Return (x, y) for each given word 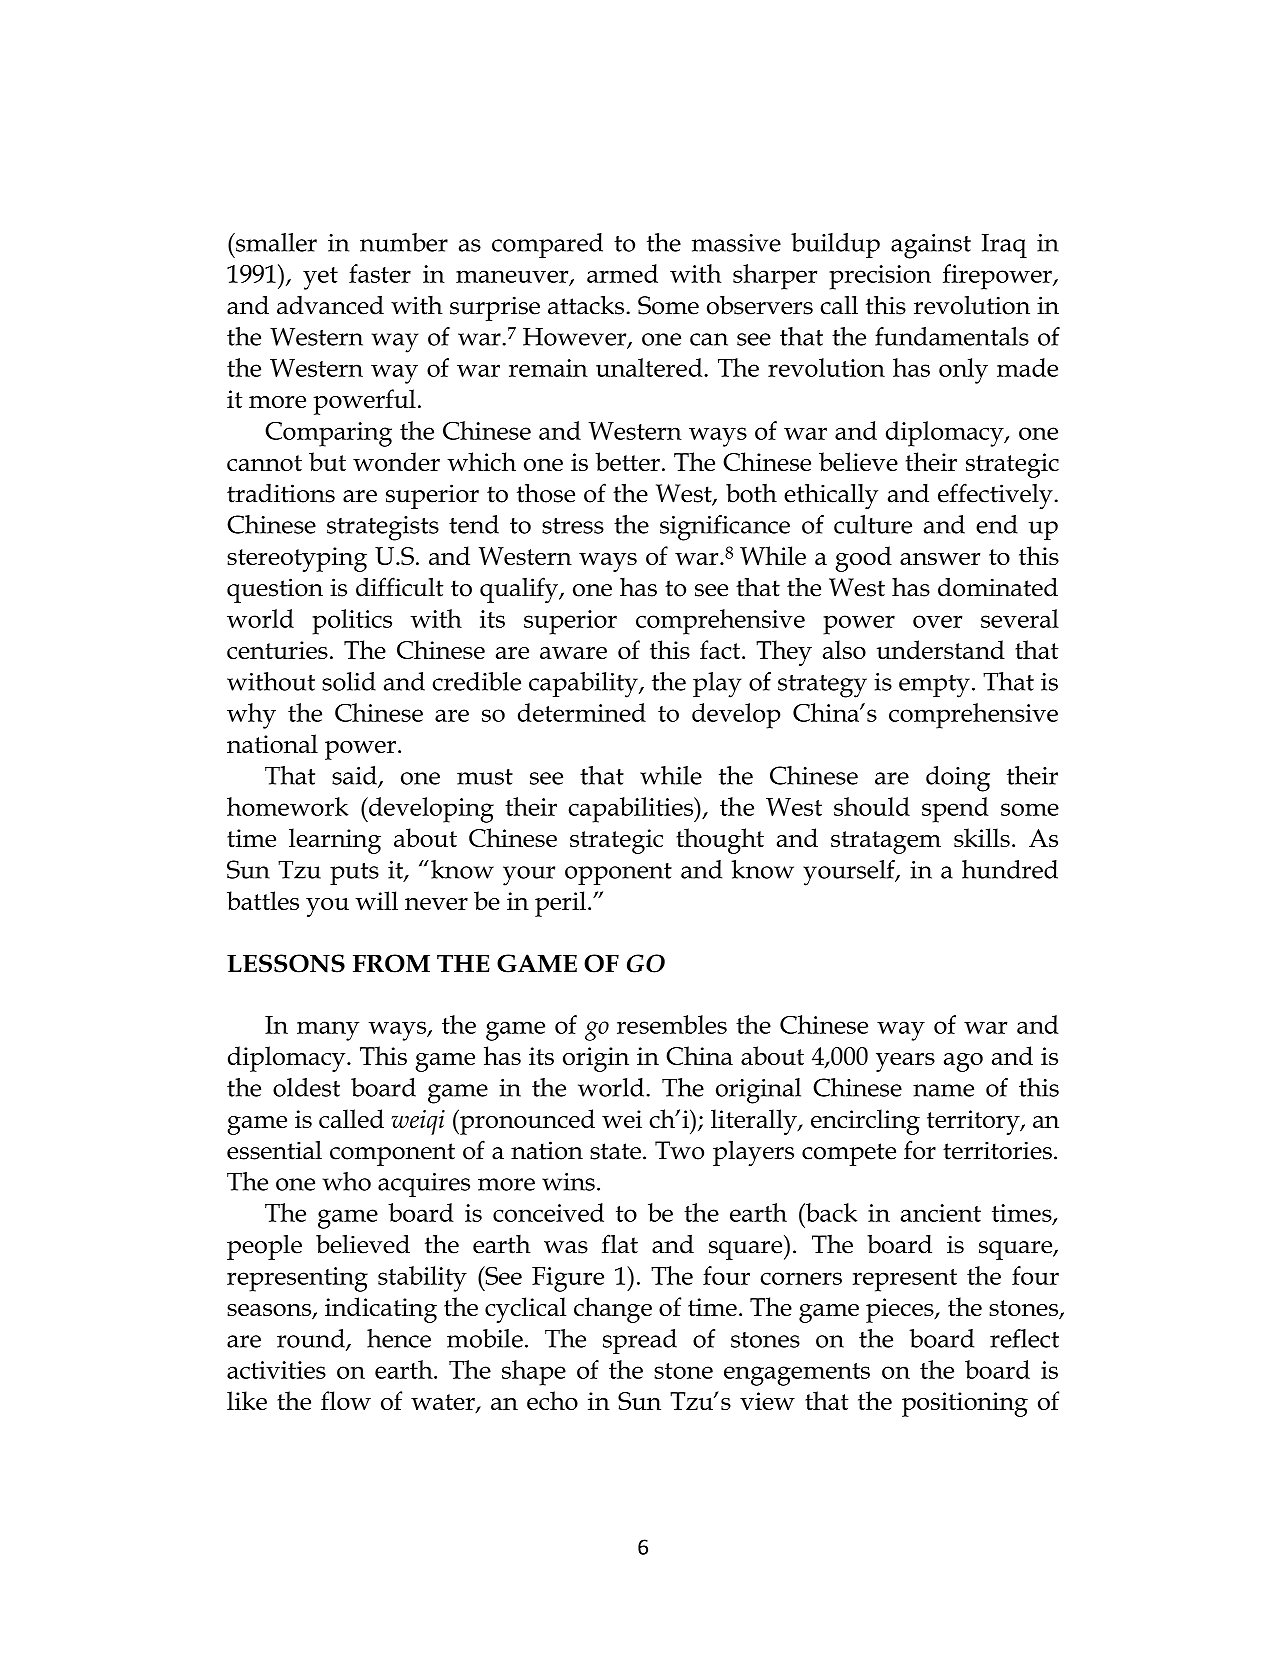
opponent (618, 874)
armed (622, 273)
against (931, 246)
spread (640, 1341)
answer (940, 559)
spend (955, 810)
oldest (306, 1087)
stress (573, 526)
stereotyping (297, 559)
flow (346, 1400)
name (943, 1090)
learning (335, 841)
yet (320, 278)
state (615, 1151)
